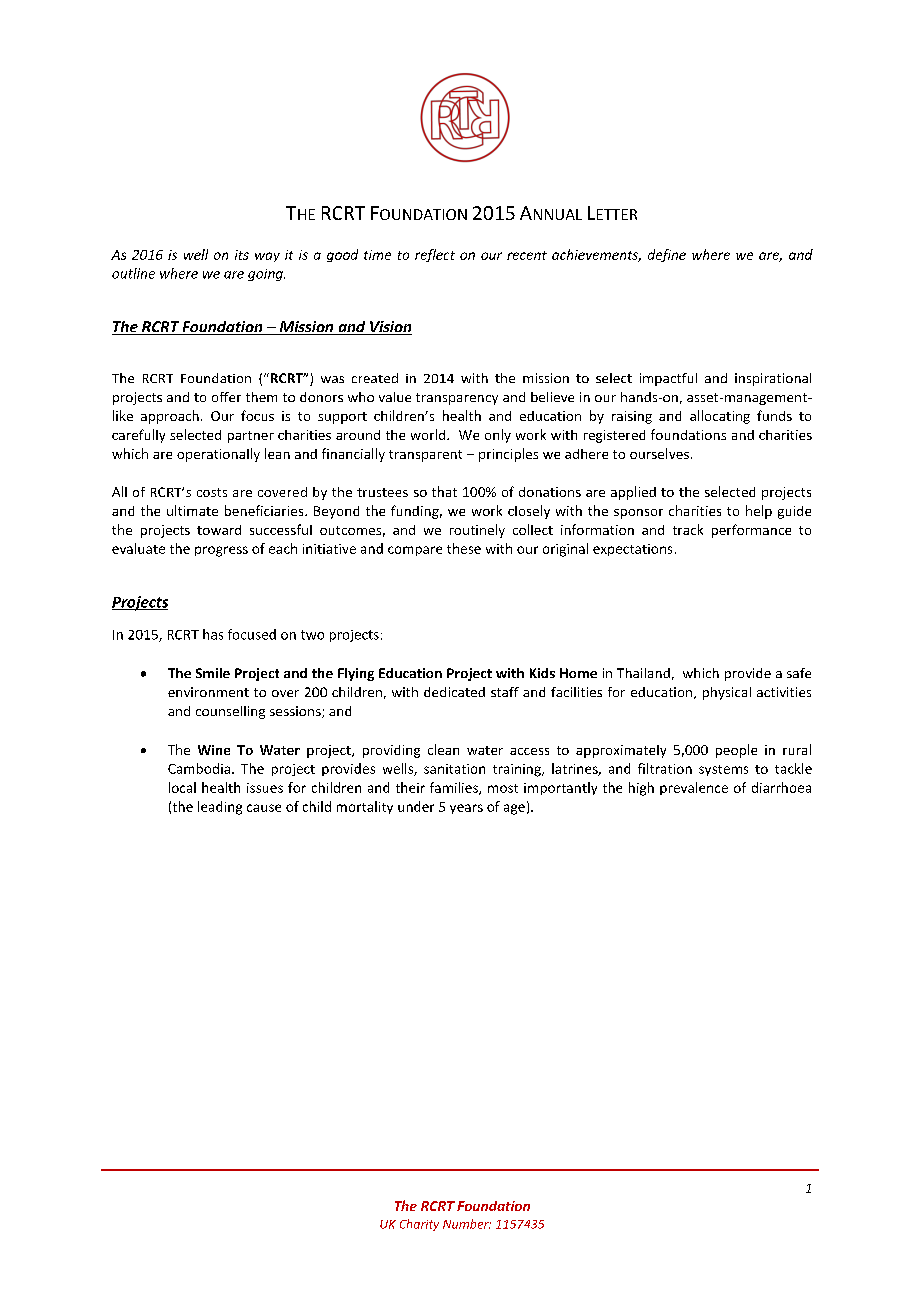 The width and height of the screenshot is (924, 1308). What do you see at coordinates (751, 531) in the screenshot?
I see `performance` at bounding box center [751, 531].
